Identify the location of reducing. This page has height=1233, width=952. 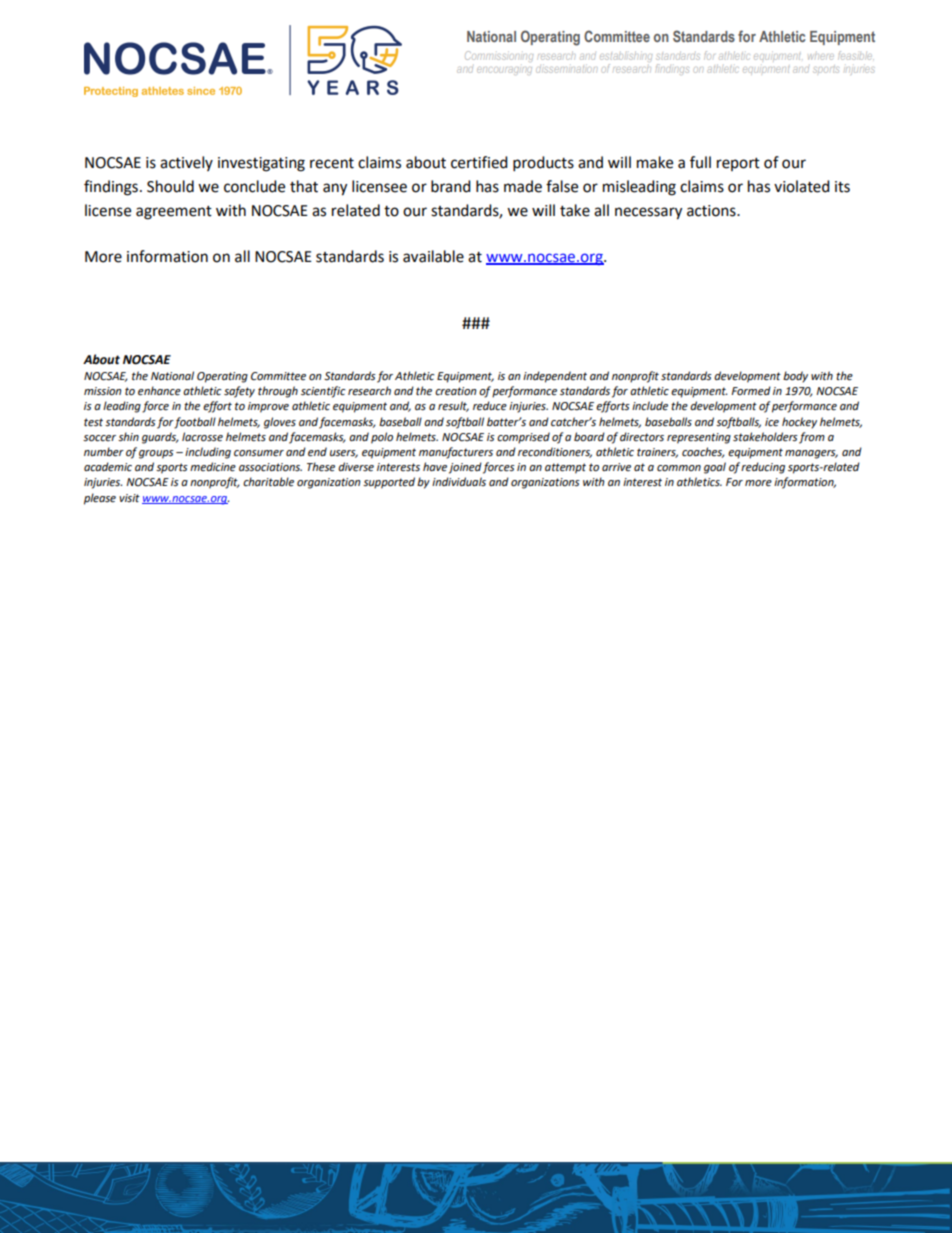
(763, 468).
